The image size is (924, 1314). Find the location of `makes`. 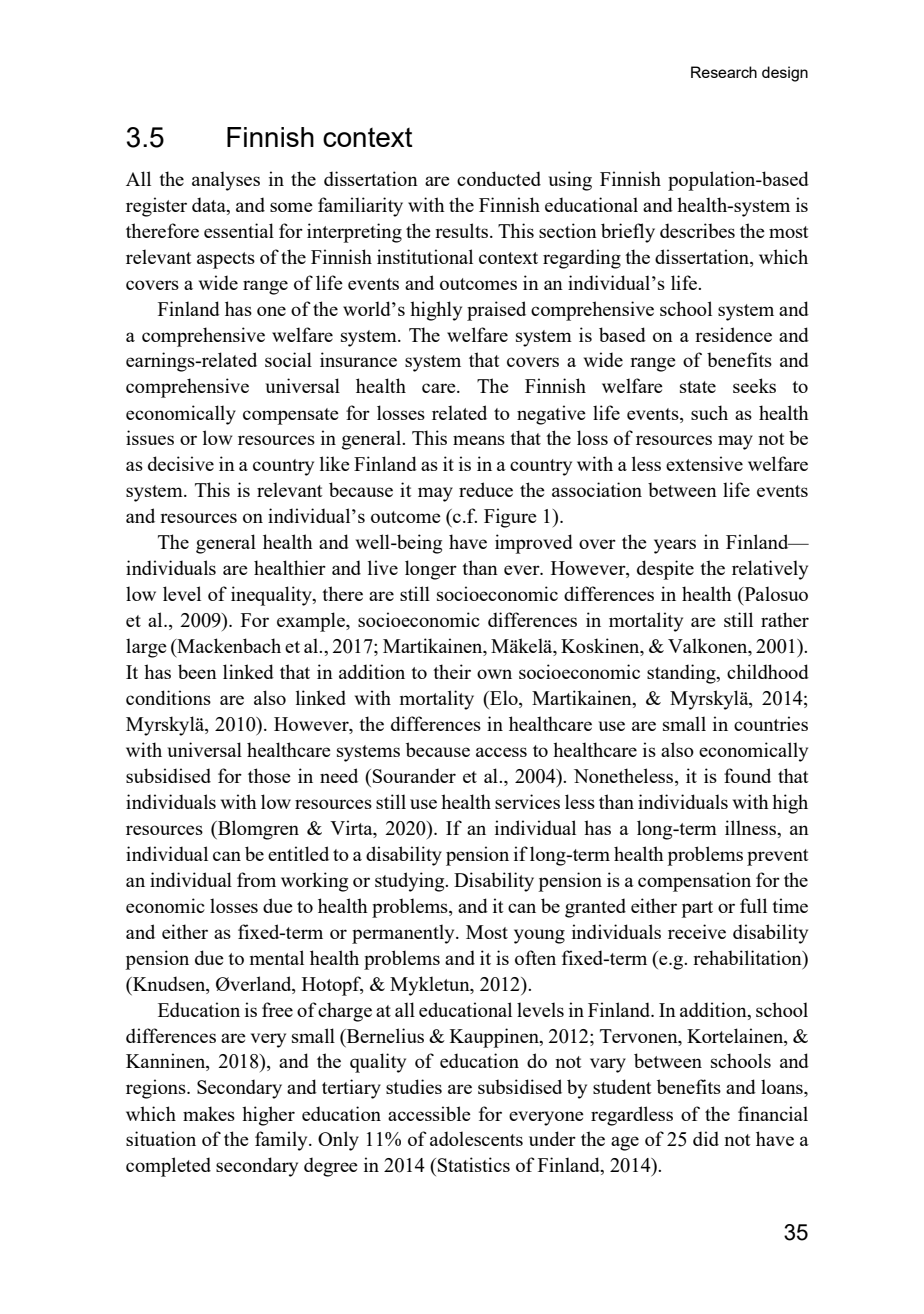

makes is located at coordinates (209, 1113).
